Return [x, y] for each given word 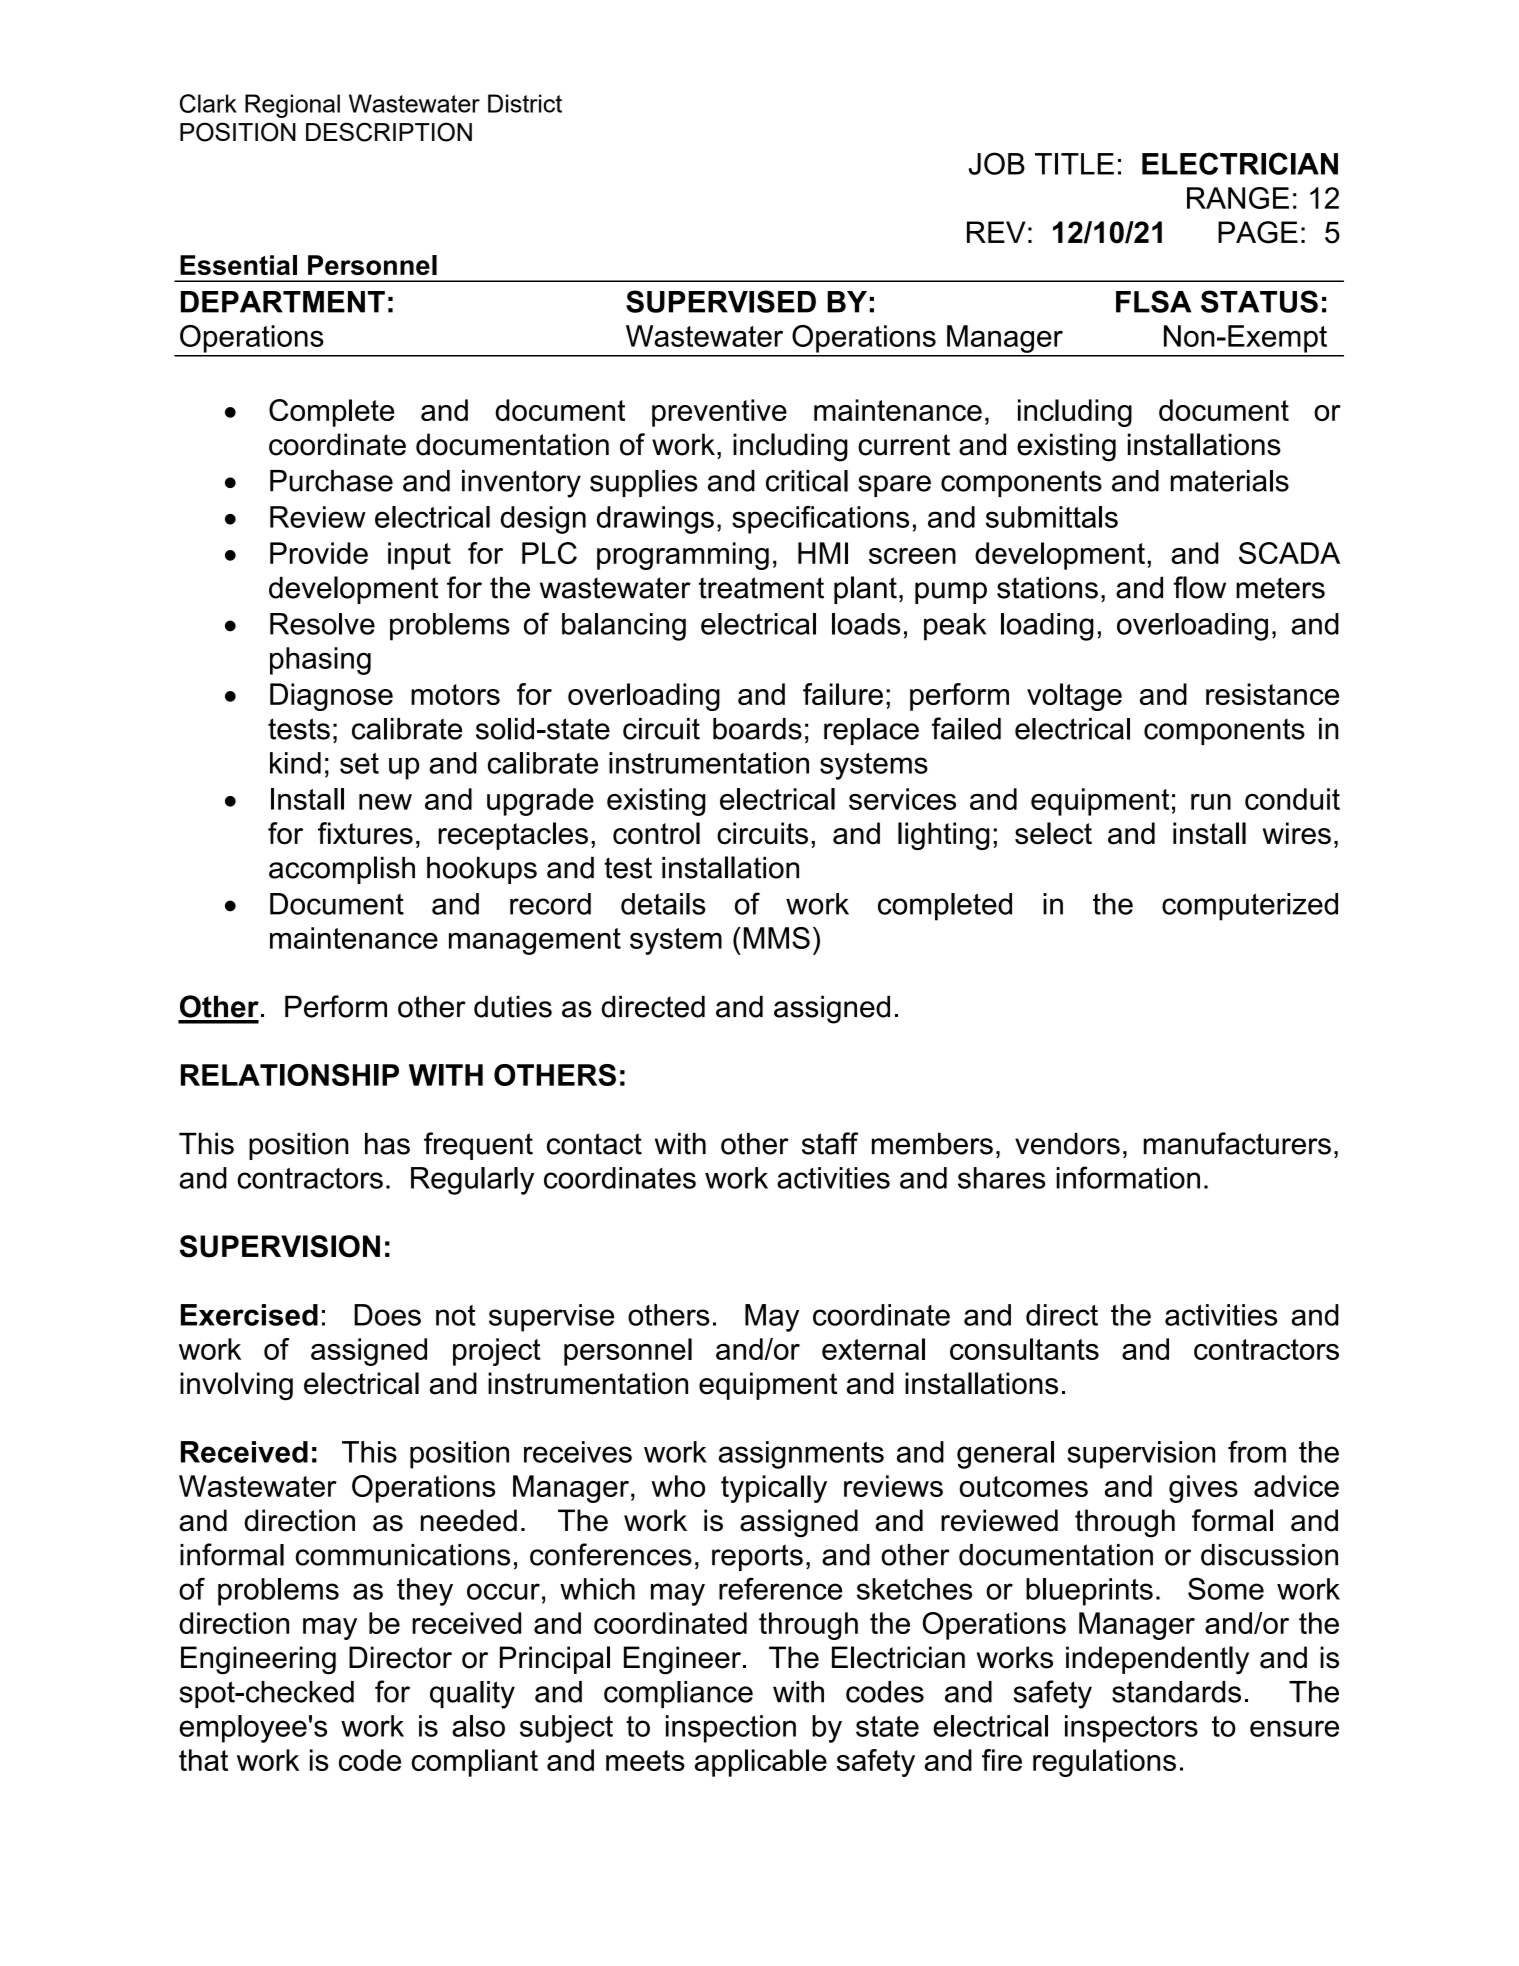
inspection [731, 1729]
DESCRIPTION [389, 132]
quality [472, 1695]
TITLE [1074, 164]
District [525, 103]
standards [1176, 1692]
